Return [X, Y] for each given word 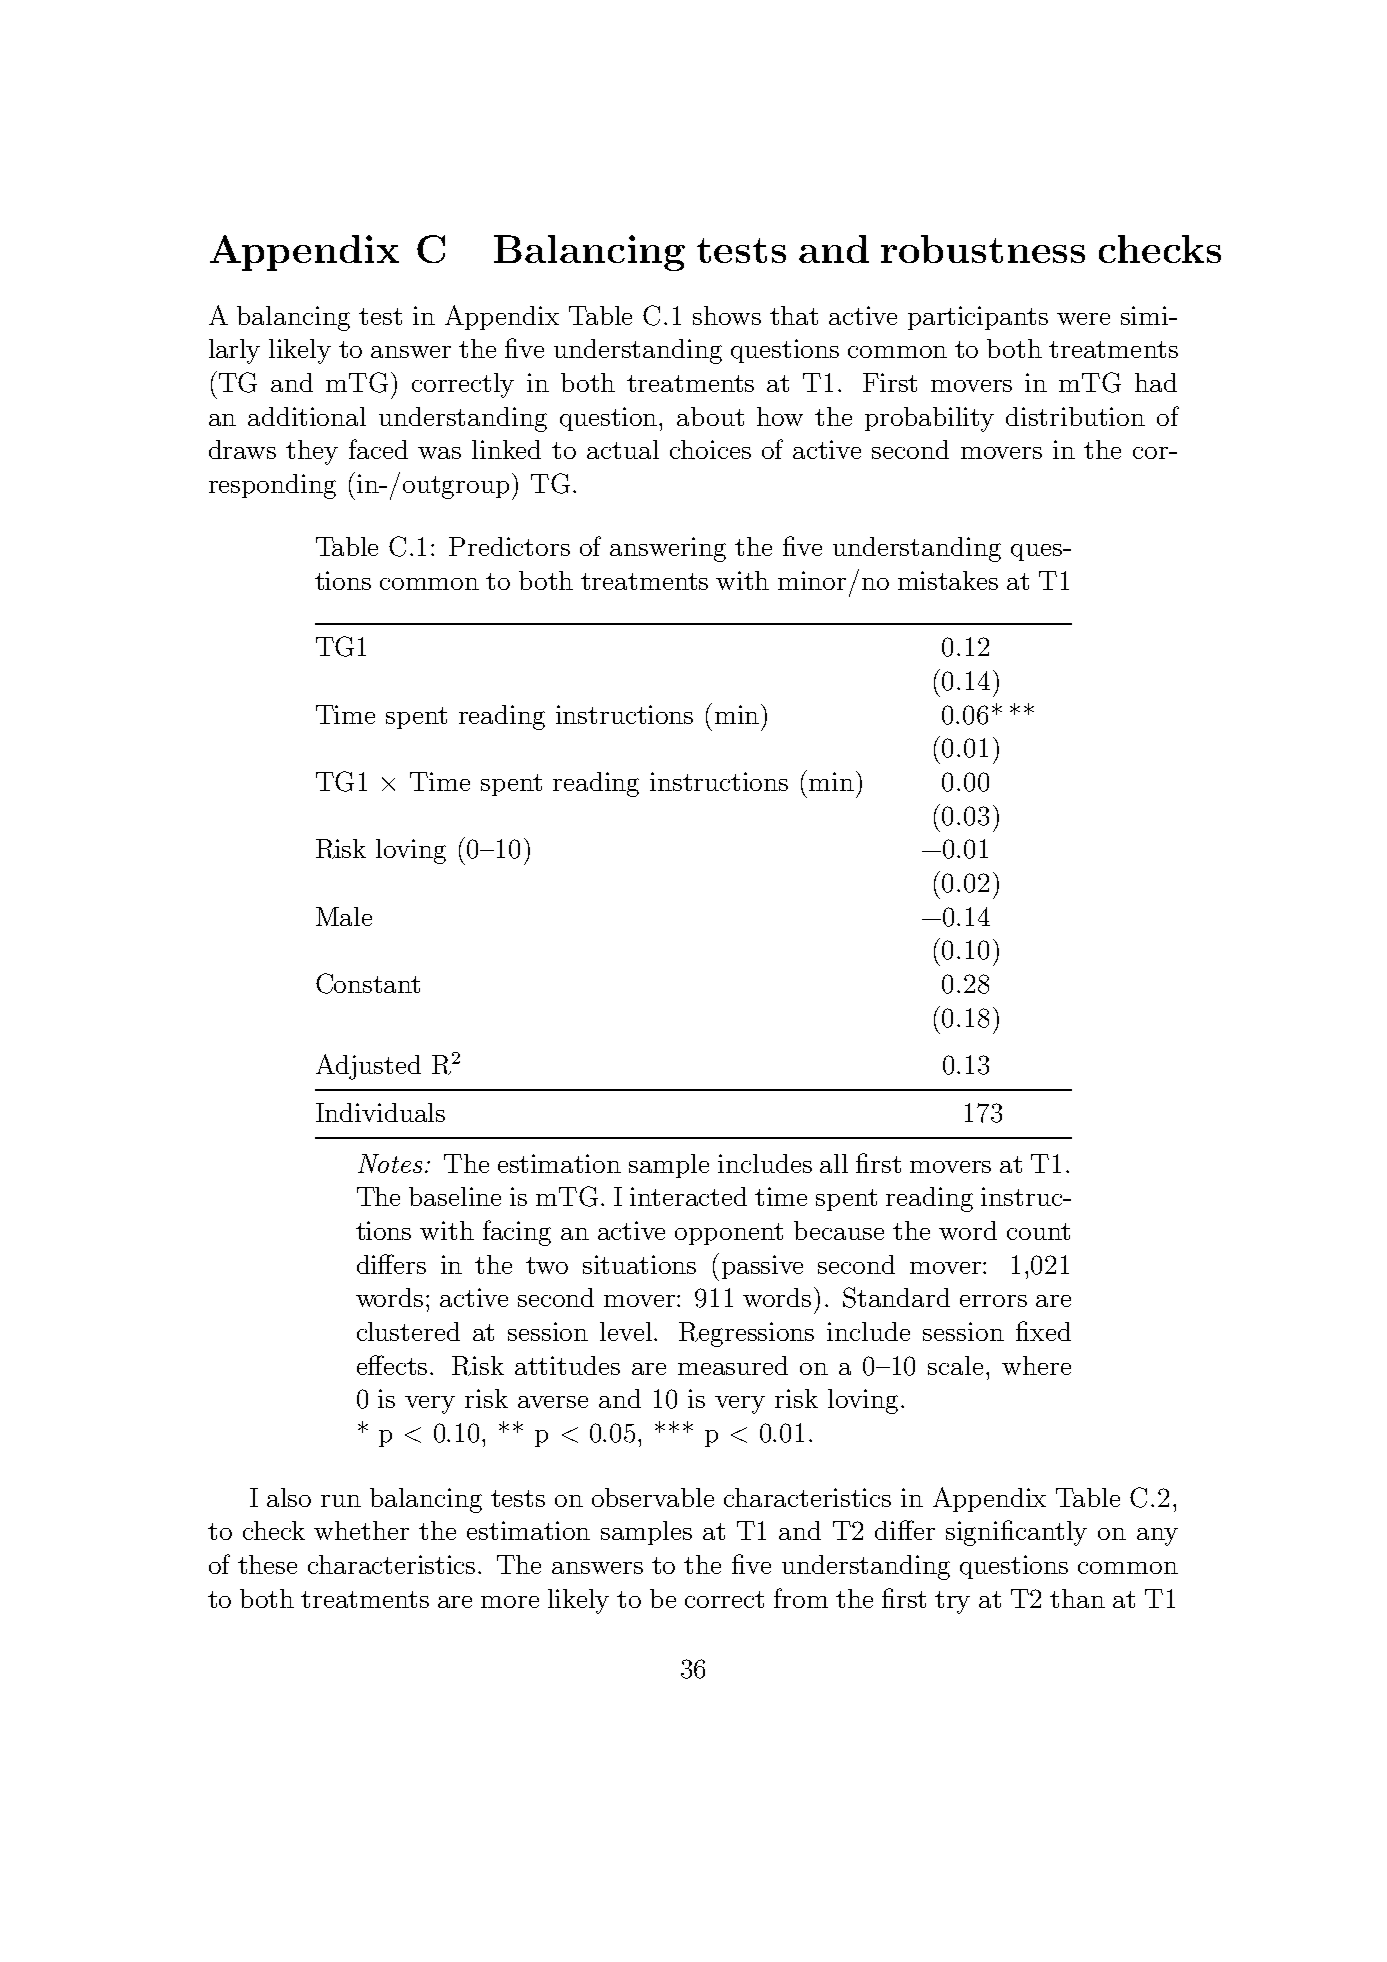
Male [344, 916]
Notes [390, 1163]
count [1038, 1231]
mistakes [948, 580]
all [834, 1163]
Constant [368, 983]
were [1083, 319]
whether [361, 1530]
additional [307, 416]
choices [710, 449]
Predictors [509, 546]
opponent [729, 1234]
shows [727, 315]
